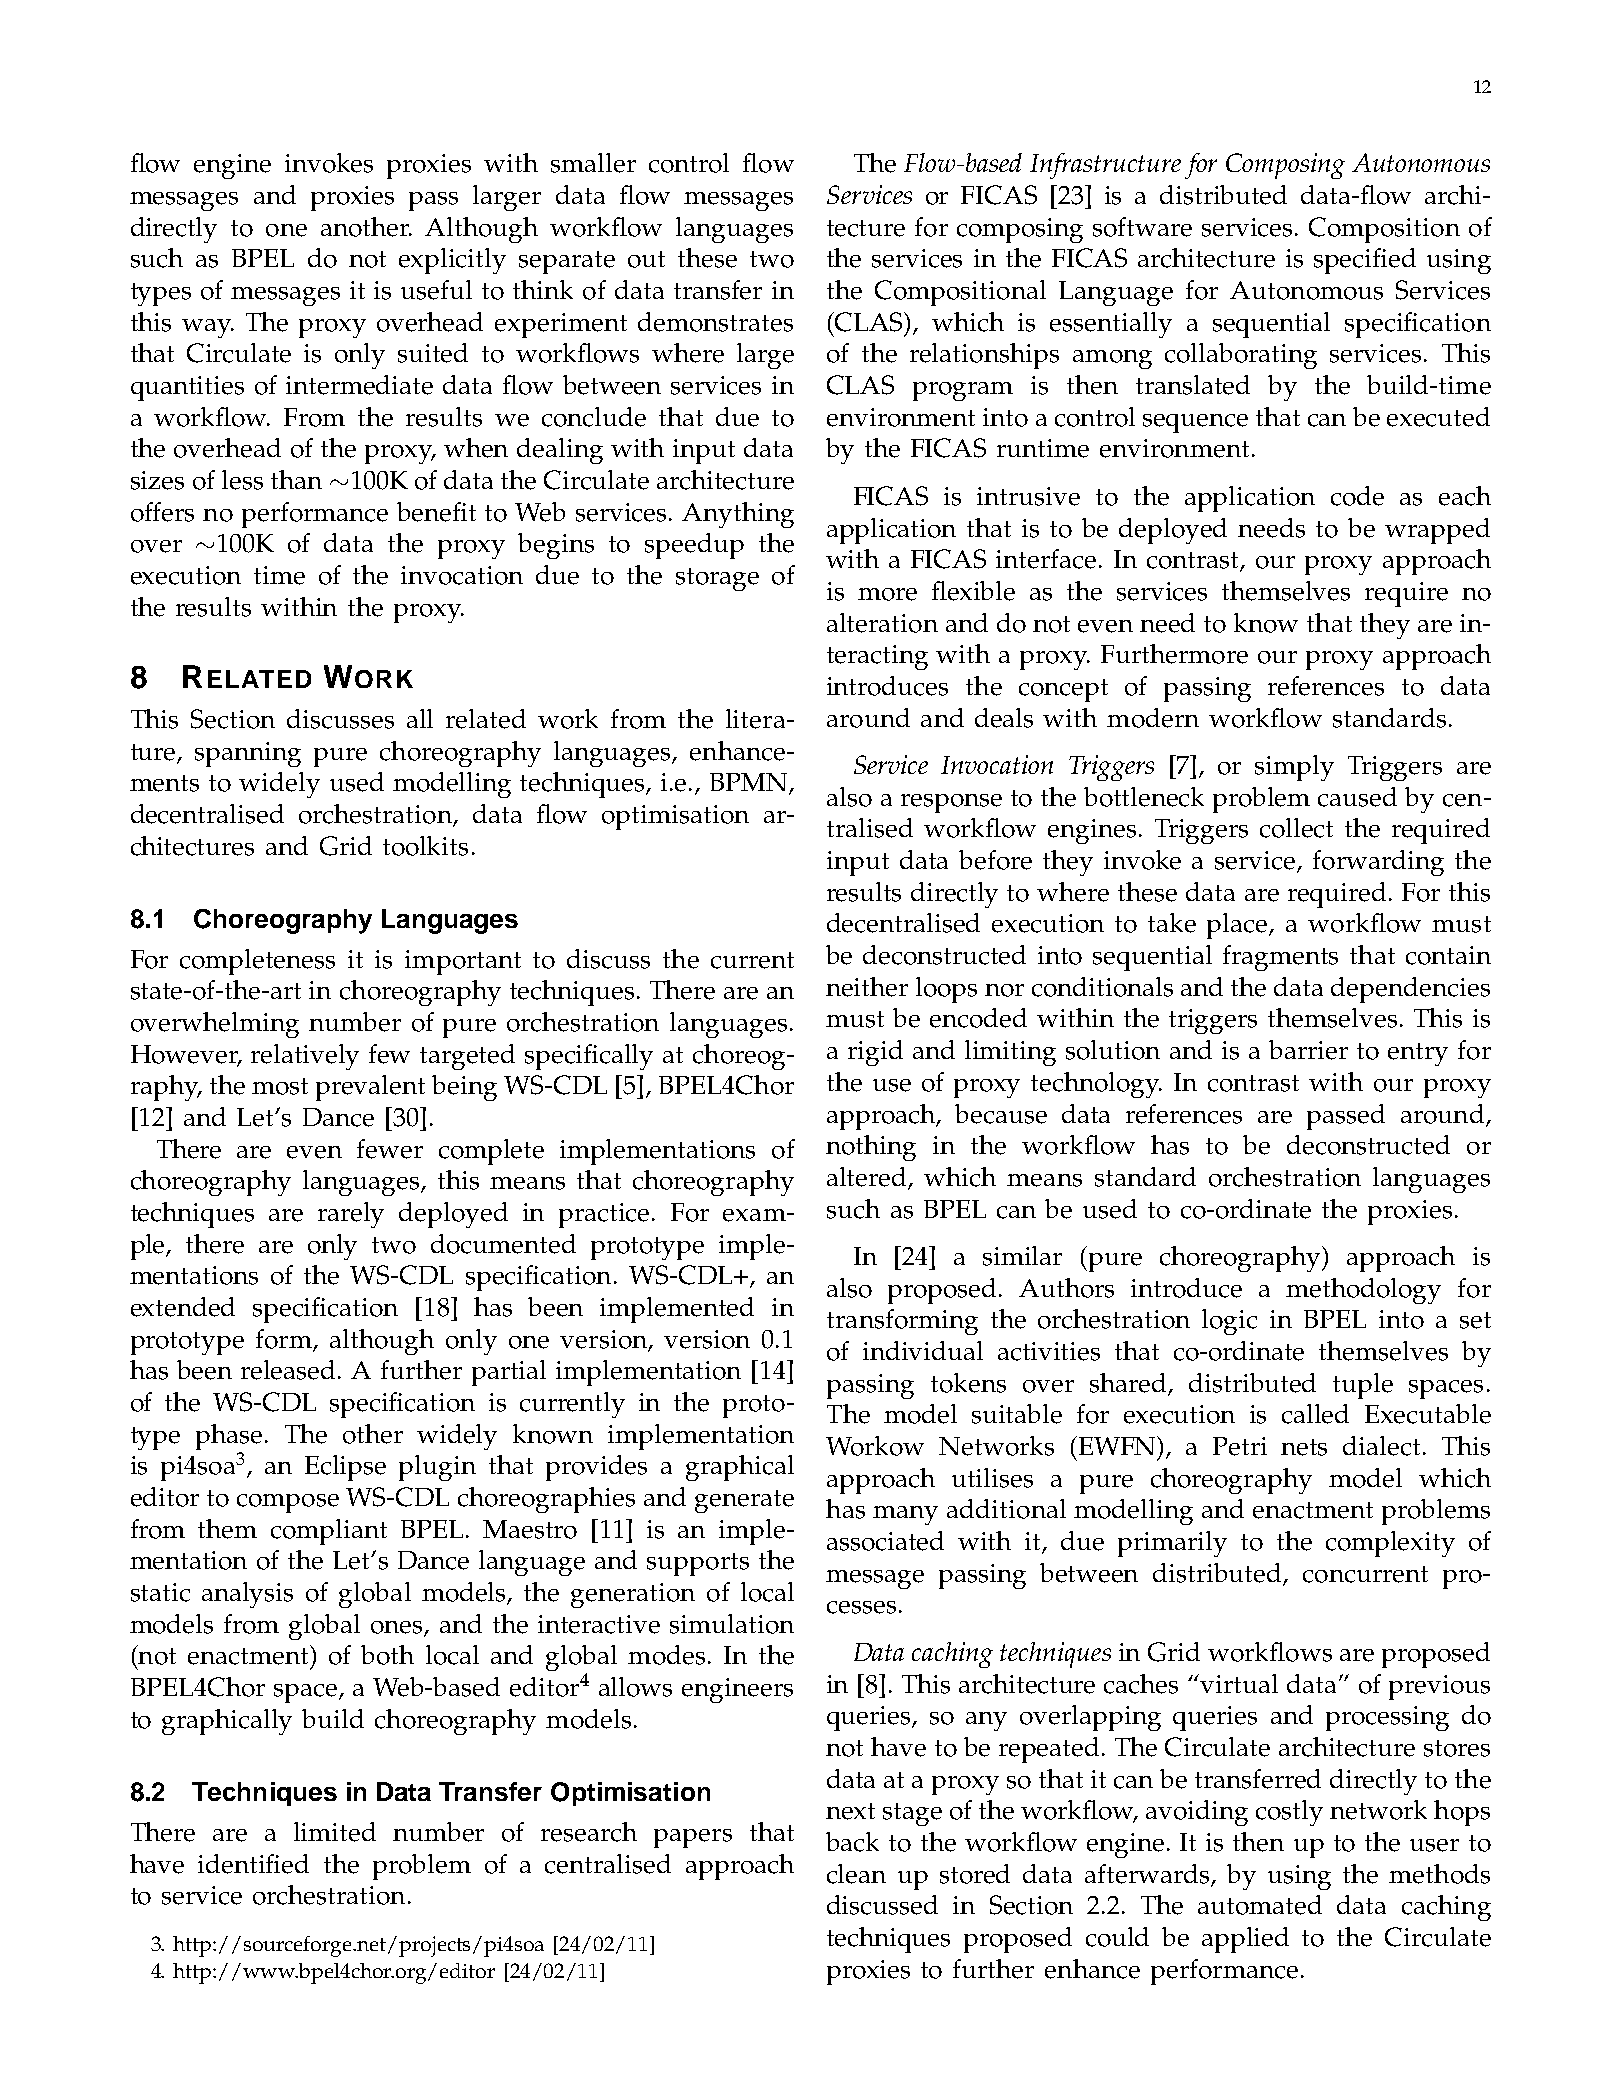 Image resolution: width=1621 pixels, height=2098 pixels. I want to click on specified, so click(1365, 261).
